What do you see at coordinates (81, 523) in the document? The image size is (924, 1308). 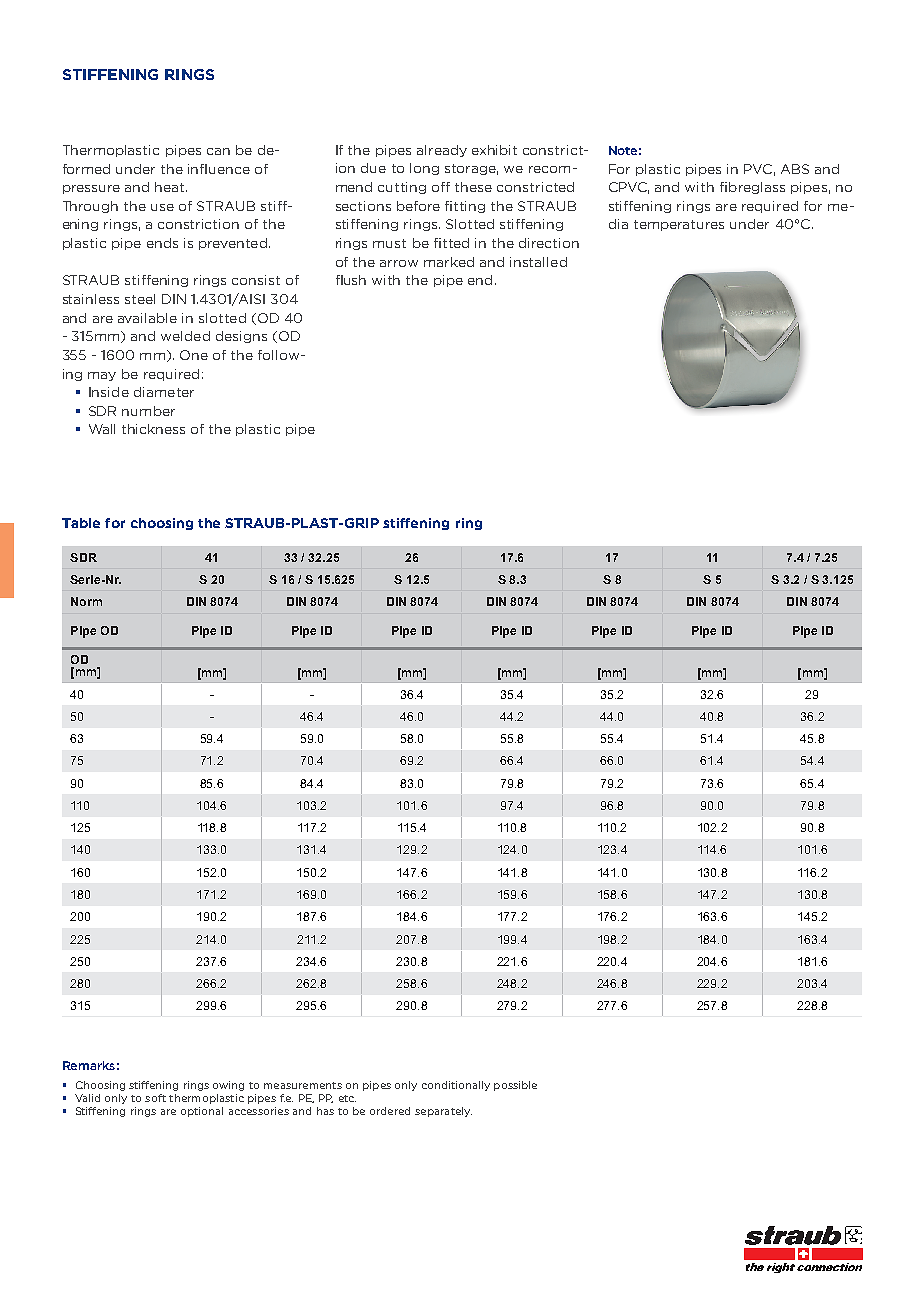 I see `Table` at bounding box center [81, 523].
